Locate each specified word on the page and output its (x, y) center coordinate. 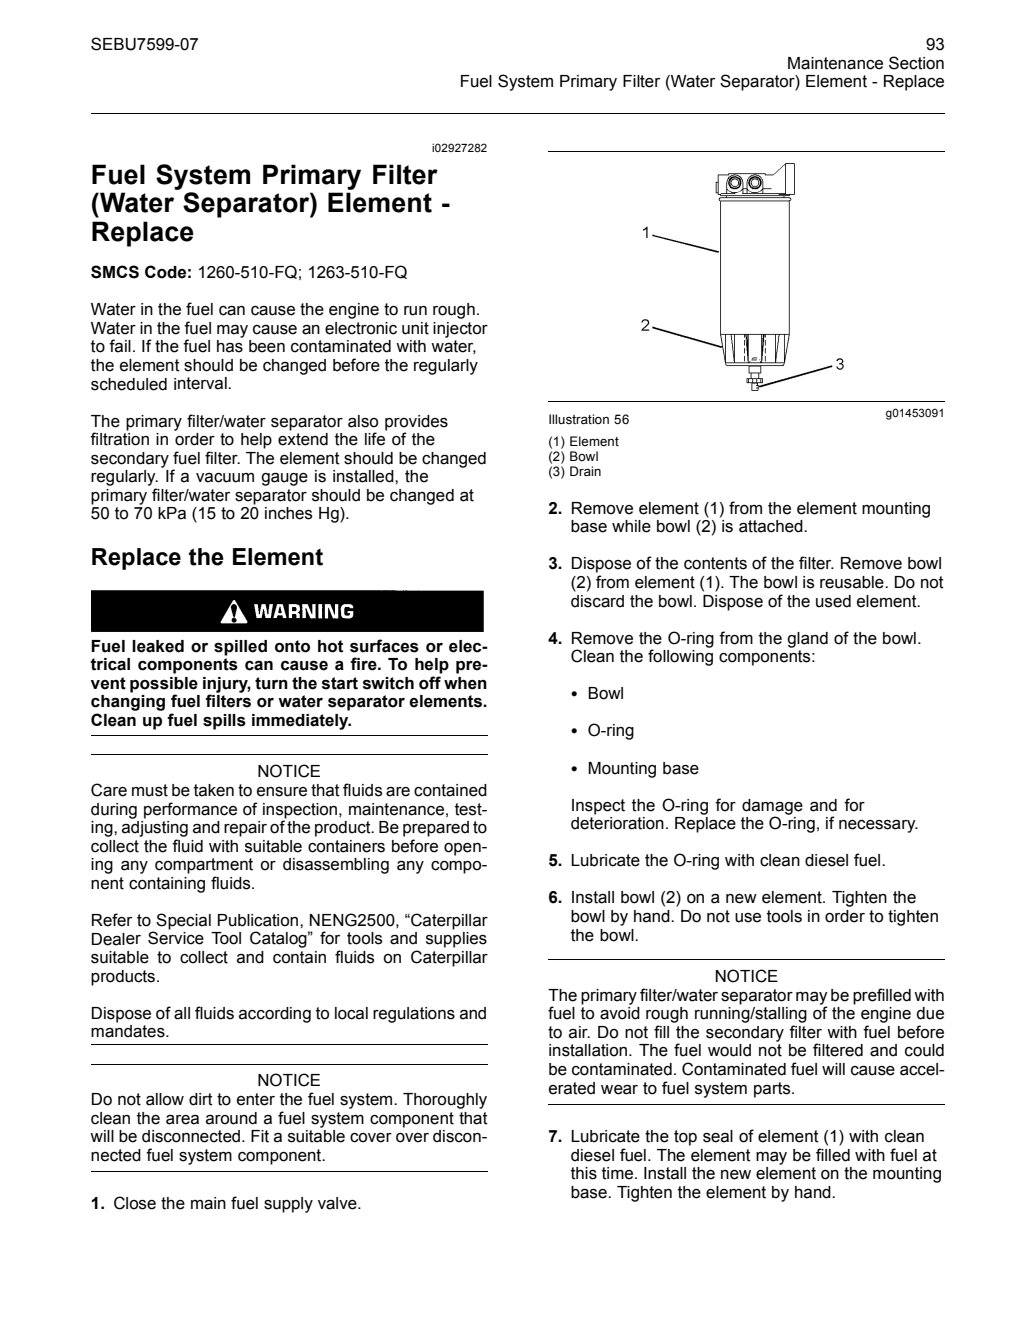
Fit (260, 1136)
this (584, 1173)
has (230, 346)
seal (718, 1136)
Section (916, 63)
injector (460, 330)
